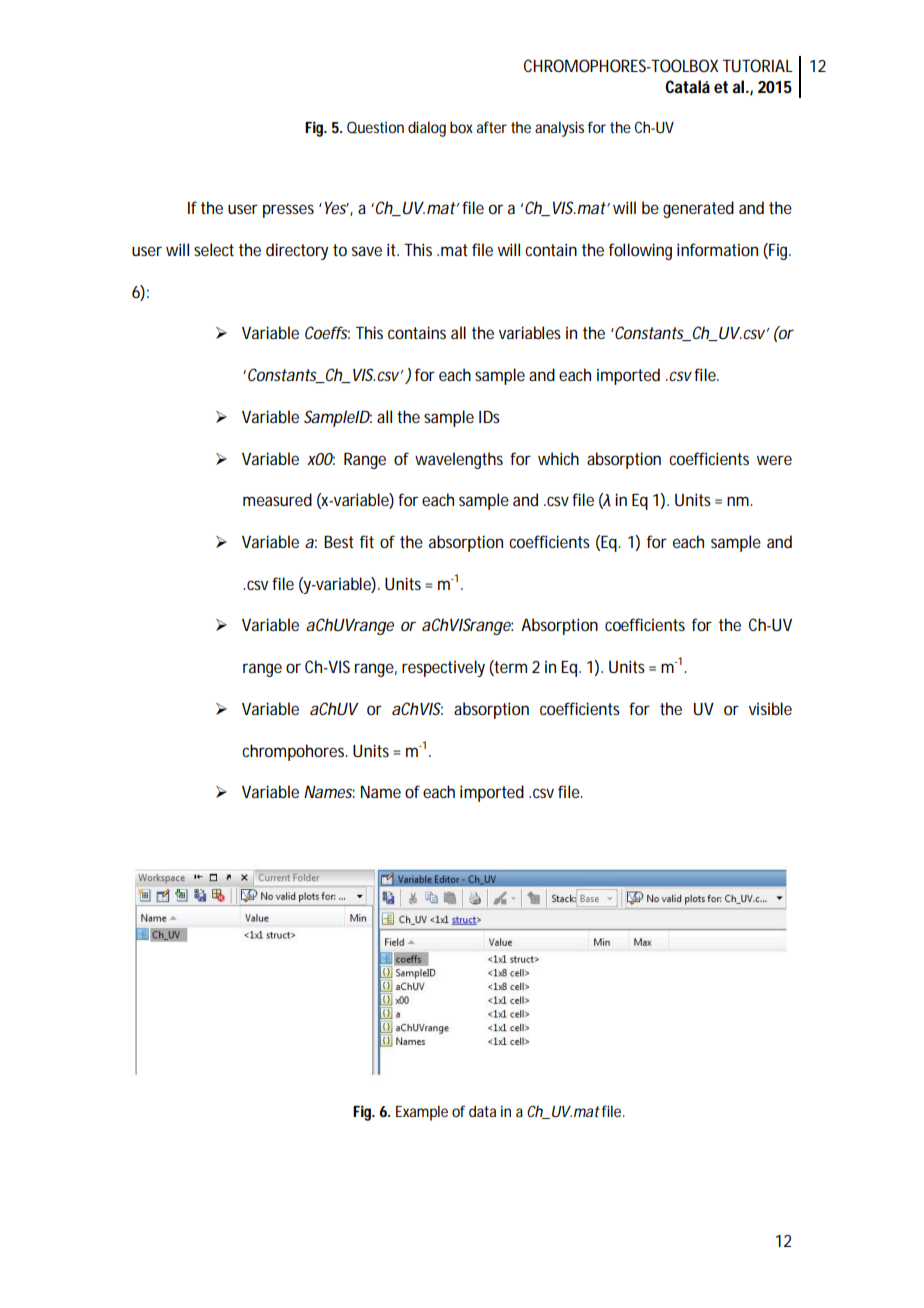 The image size is (924, 1308). What do you see at coordinates (492, 127) in the document?
I see `after` at bounding box center [492, 127].
